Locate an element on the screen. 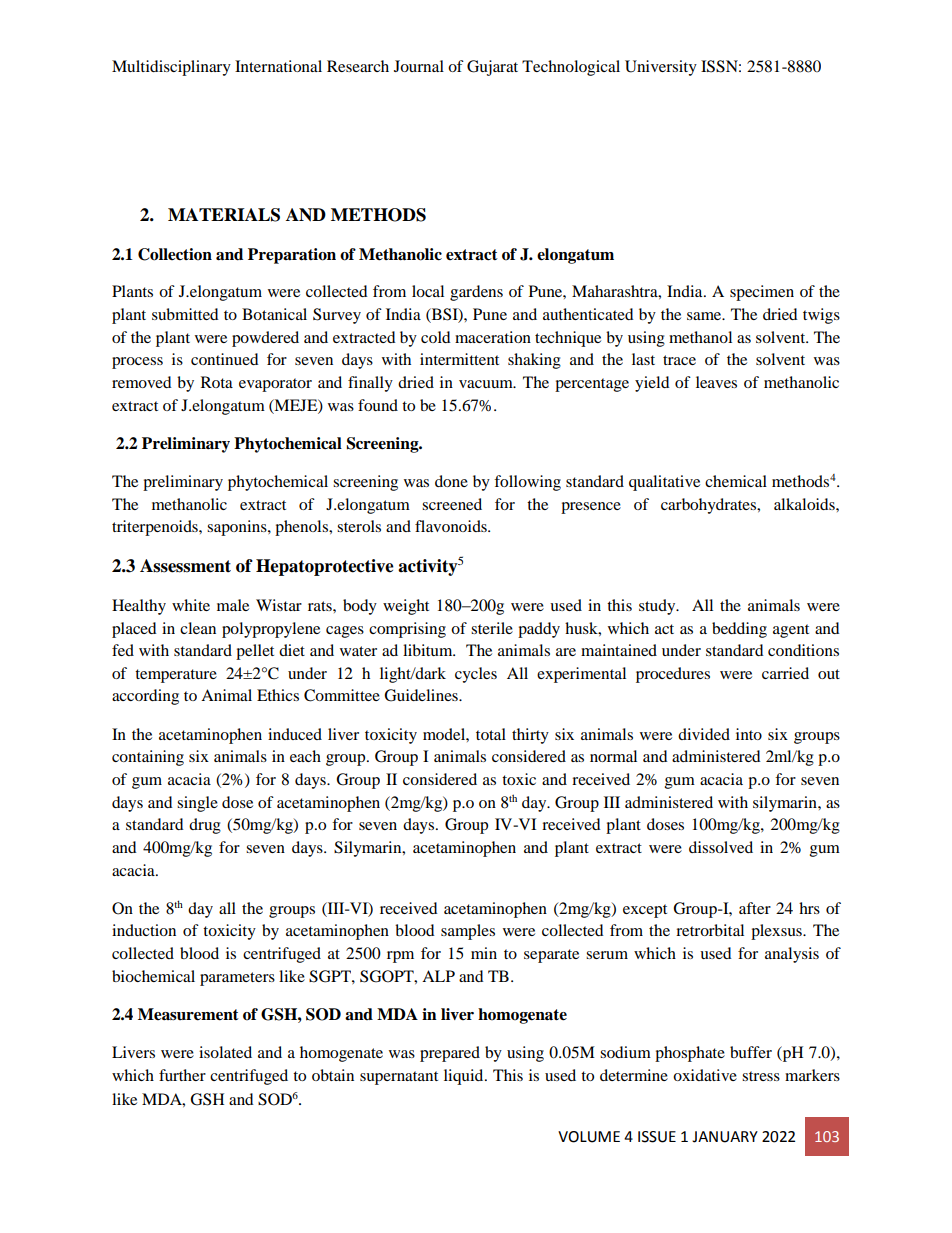 The width and height of the screenshot is (952, 1233). done is located at coordinates (451, 481).
